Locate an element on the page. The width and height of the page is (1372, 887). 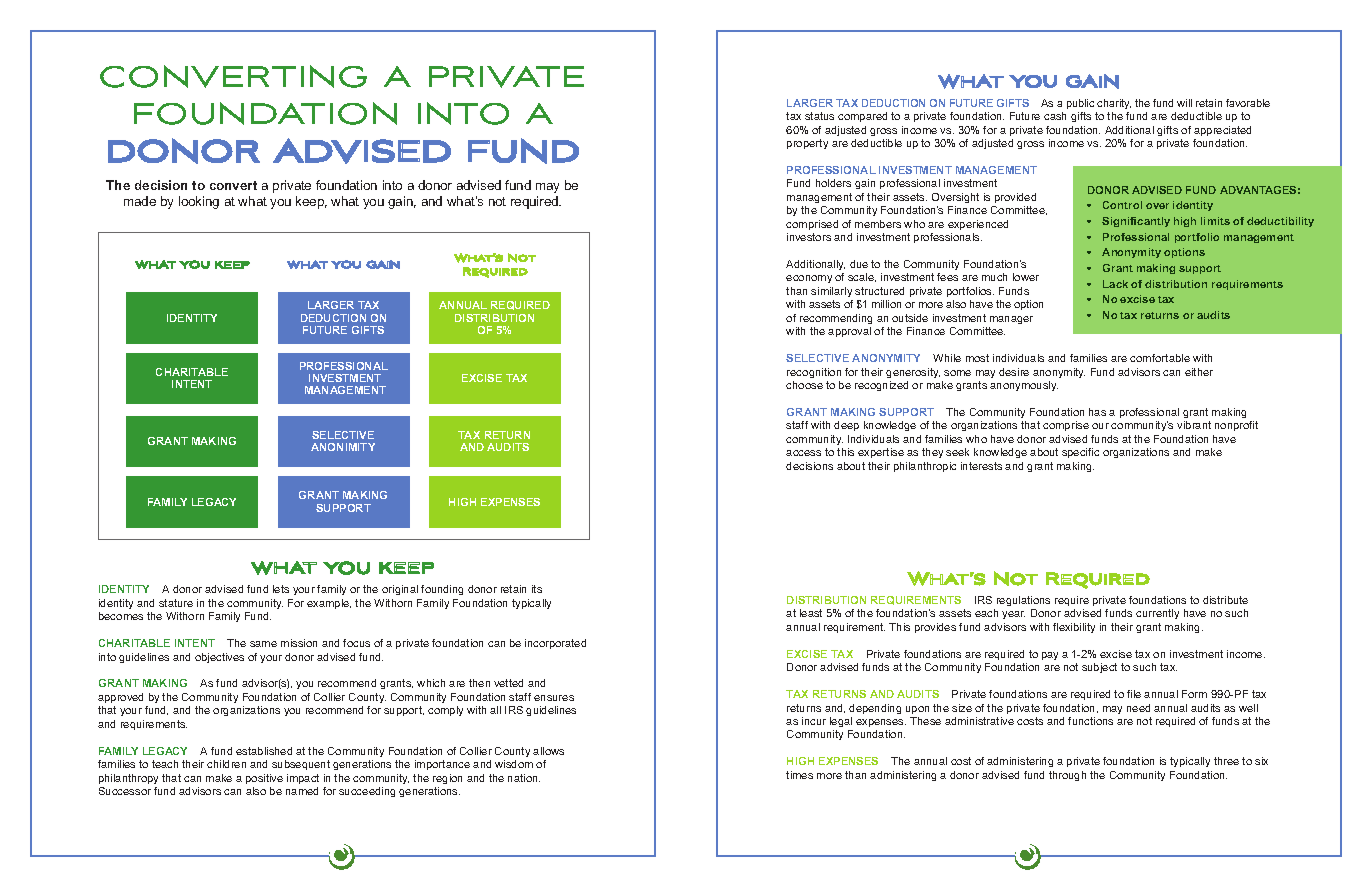
times is located at coordinates (799, 775).
